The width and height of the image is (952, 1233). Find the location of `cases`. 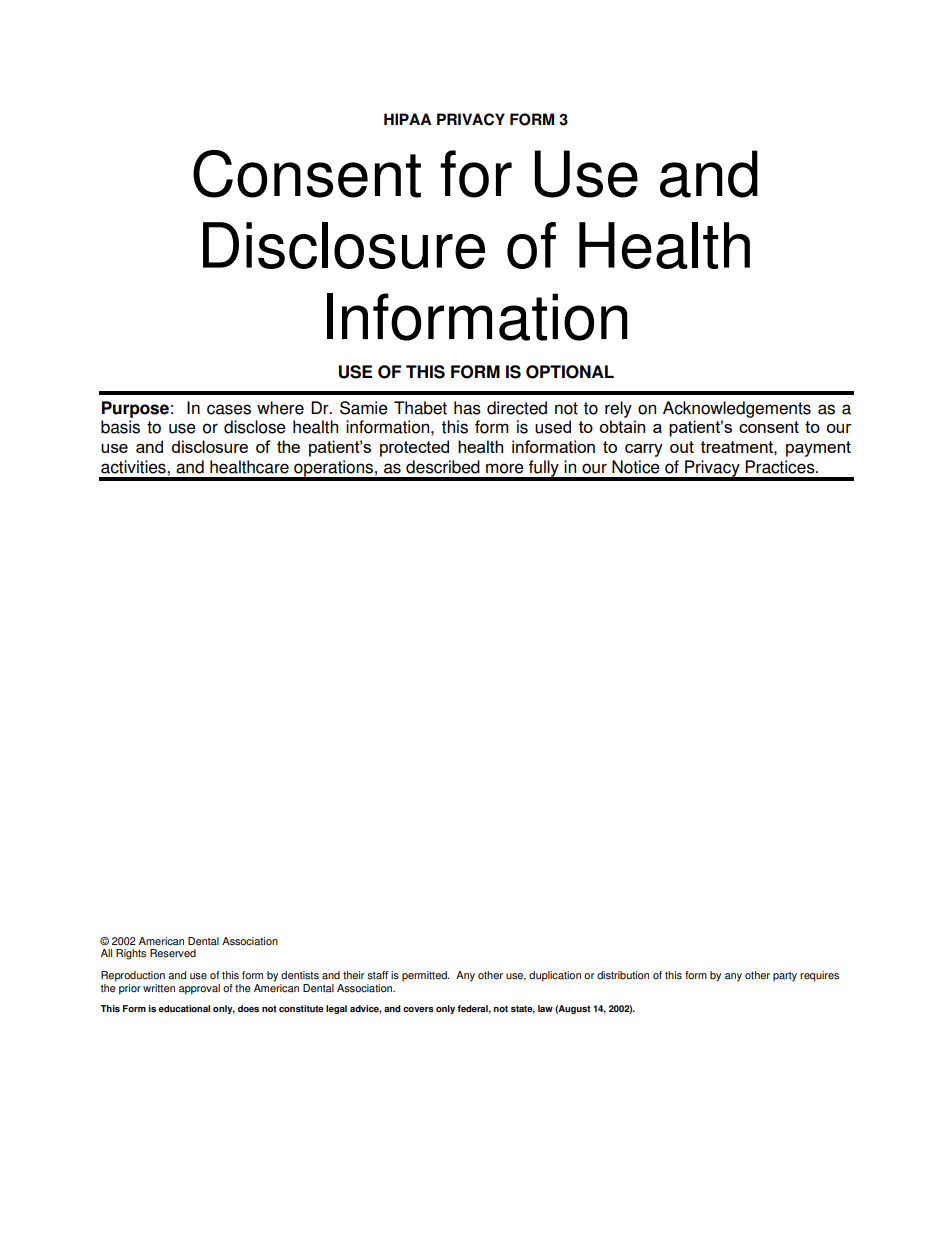

cases is located at coordinates (229, 409).
